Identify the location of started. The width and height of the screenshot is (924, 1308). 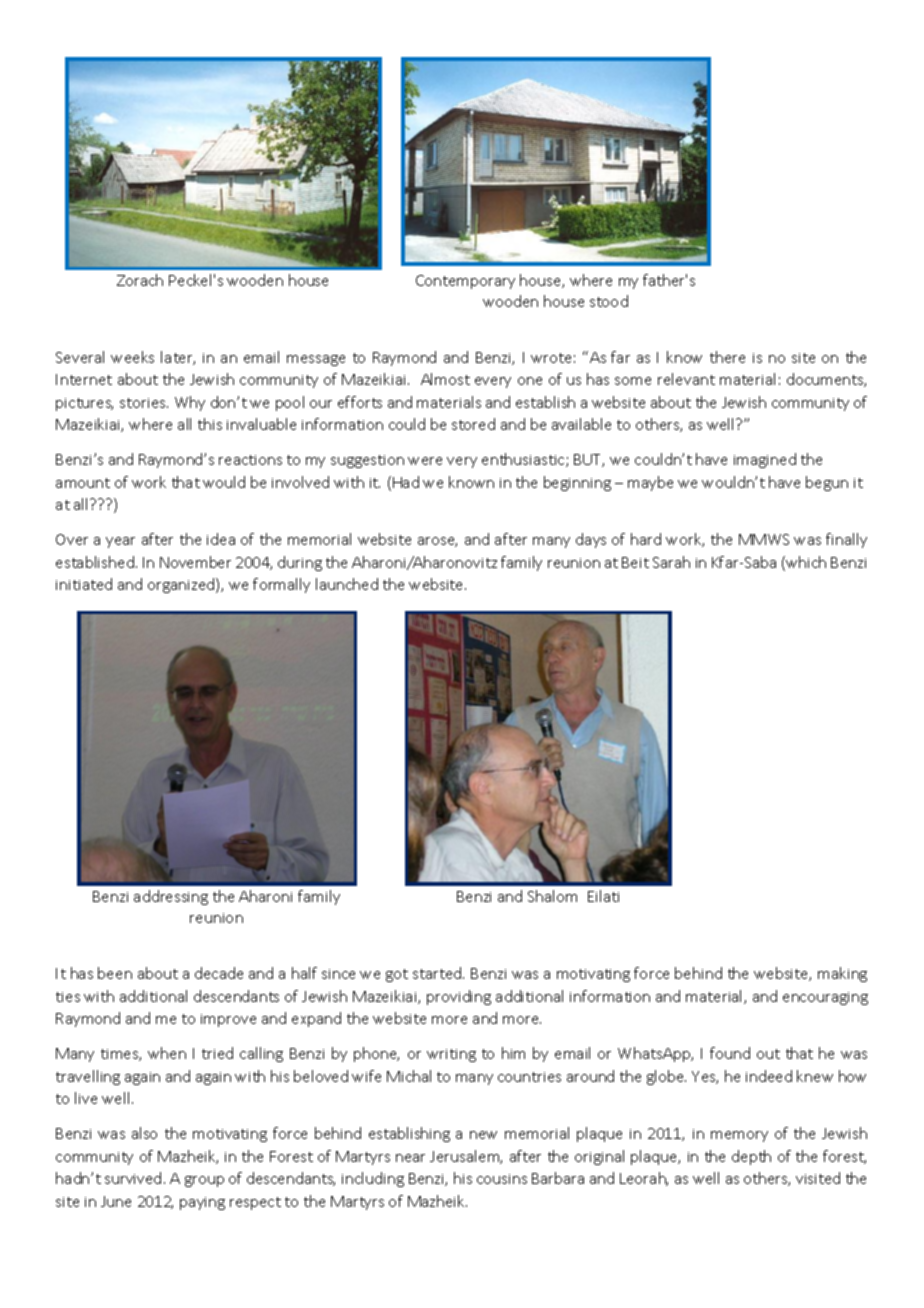
(438, 973).
